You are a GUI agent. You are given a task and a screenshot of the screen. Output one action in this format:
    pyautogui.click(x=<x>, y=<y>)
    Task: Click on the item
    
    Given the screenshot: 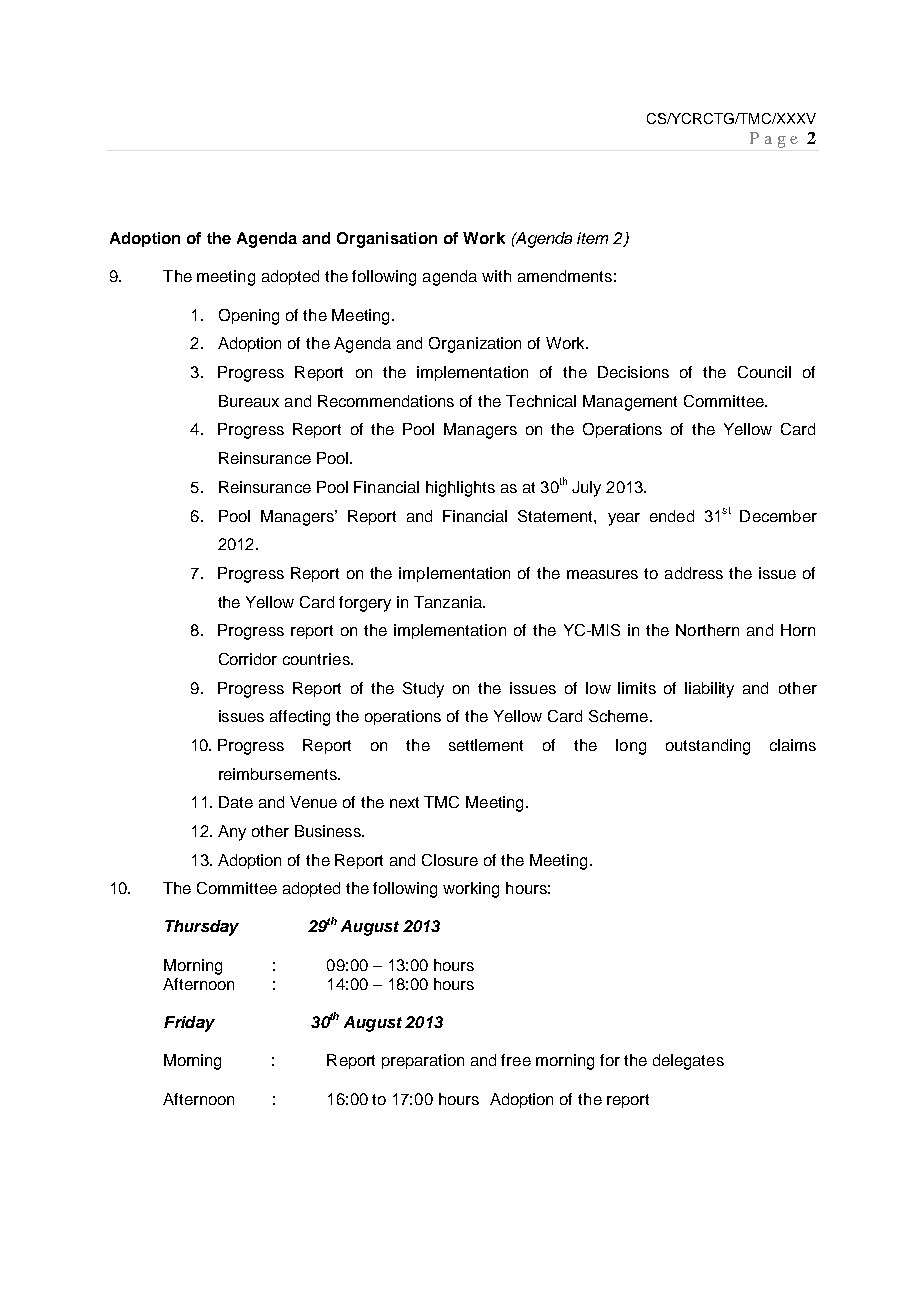 What is the action you would take?
    pyautogui.click(x=592, y=238)
